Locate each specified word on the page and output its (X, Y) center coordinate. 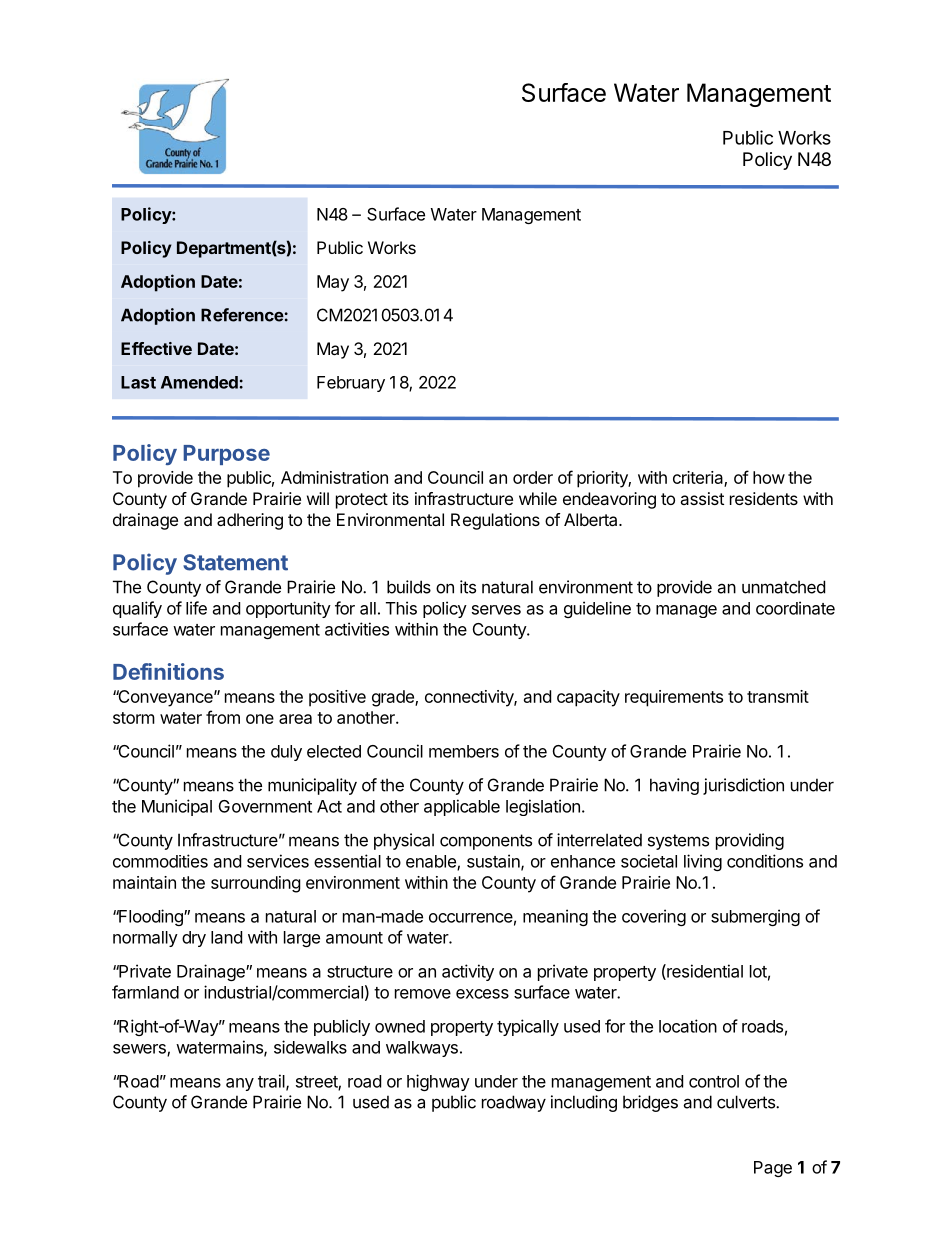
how (769, 477)
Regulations (495, 521)
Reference (242, 315)
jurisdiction (743, 786)
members (464, 751)
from (223, 717)
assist (702, 498)
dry (194, 939)
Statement (235, 562)
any (240, 1084)
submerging (755, 917)
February (351, 384)
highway (438, 1082)
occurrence (471, 918)
